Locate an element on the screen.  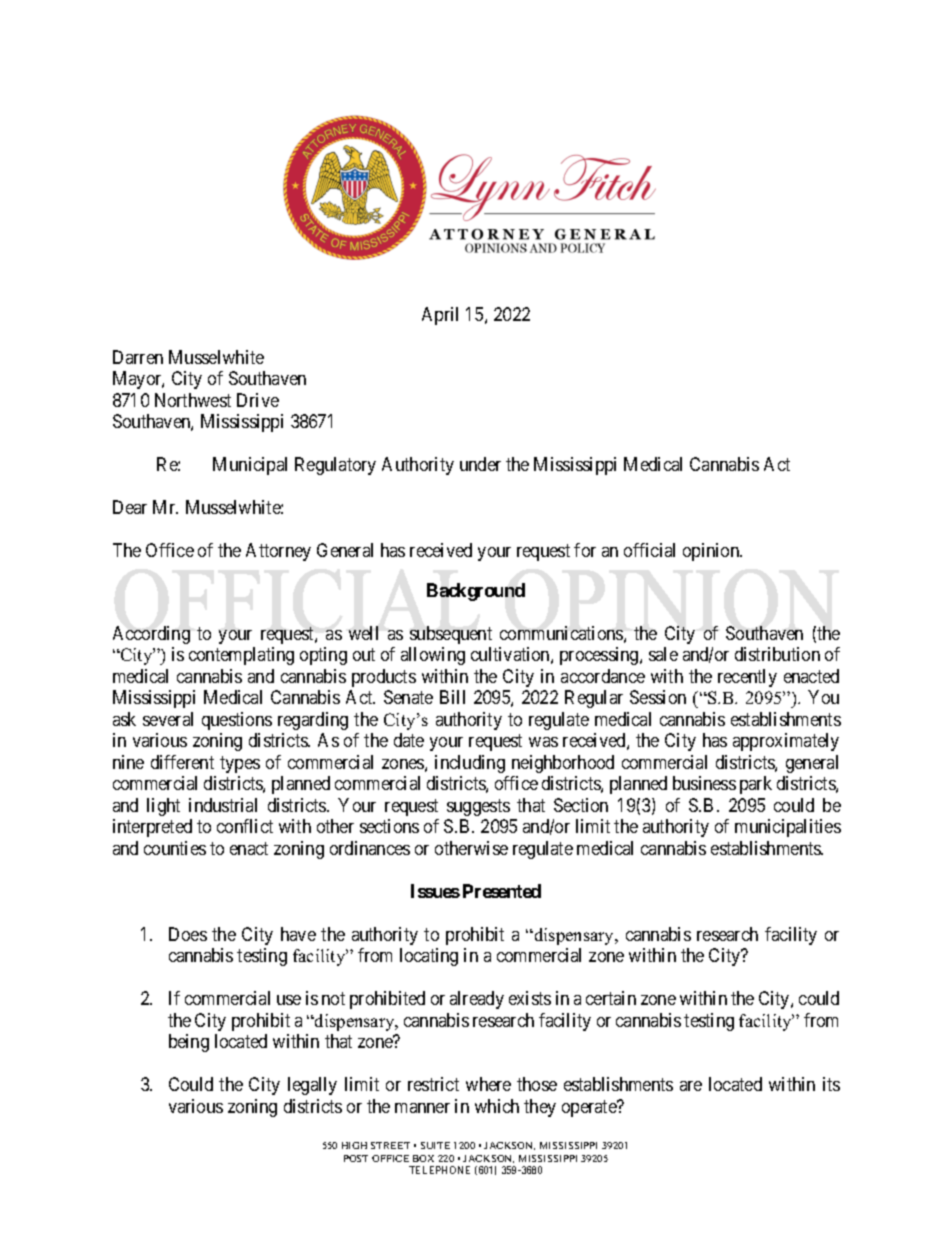
SUITE is located at coordinates (435, 1145).
